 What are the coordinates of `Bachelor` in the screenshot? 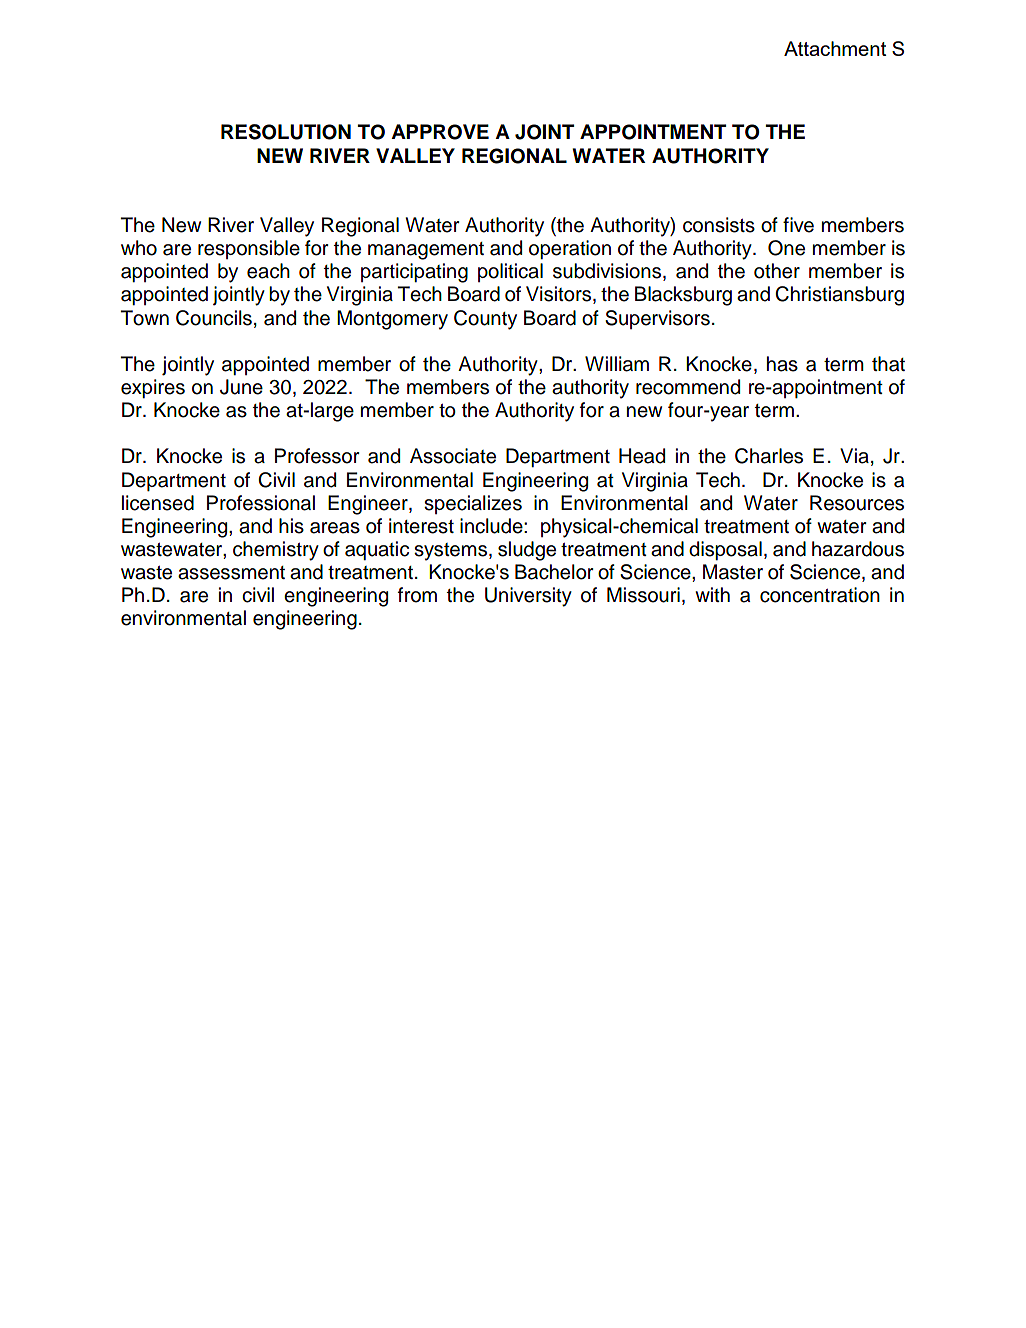 It's located at (554, 572).
